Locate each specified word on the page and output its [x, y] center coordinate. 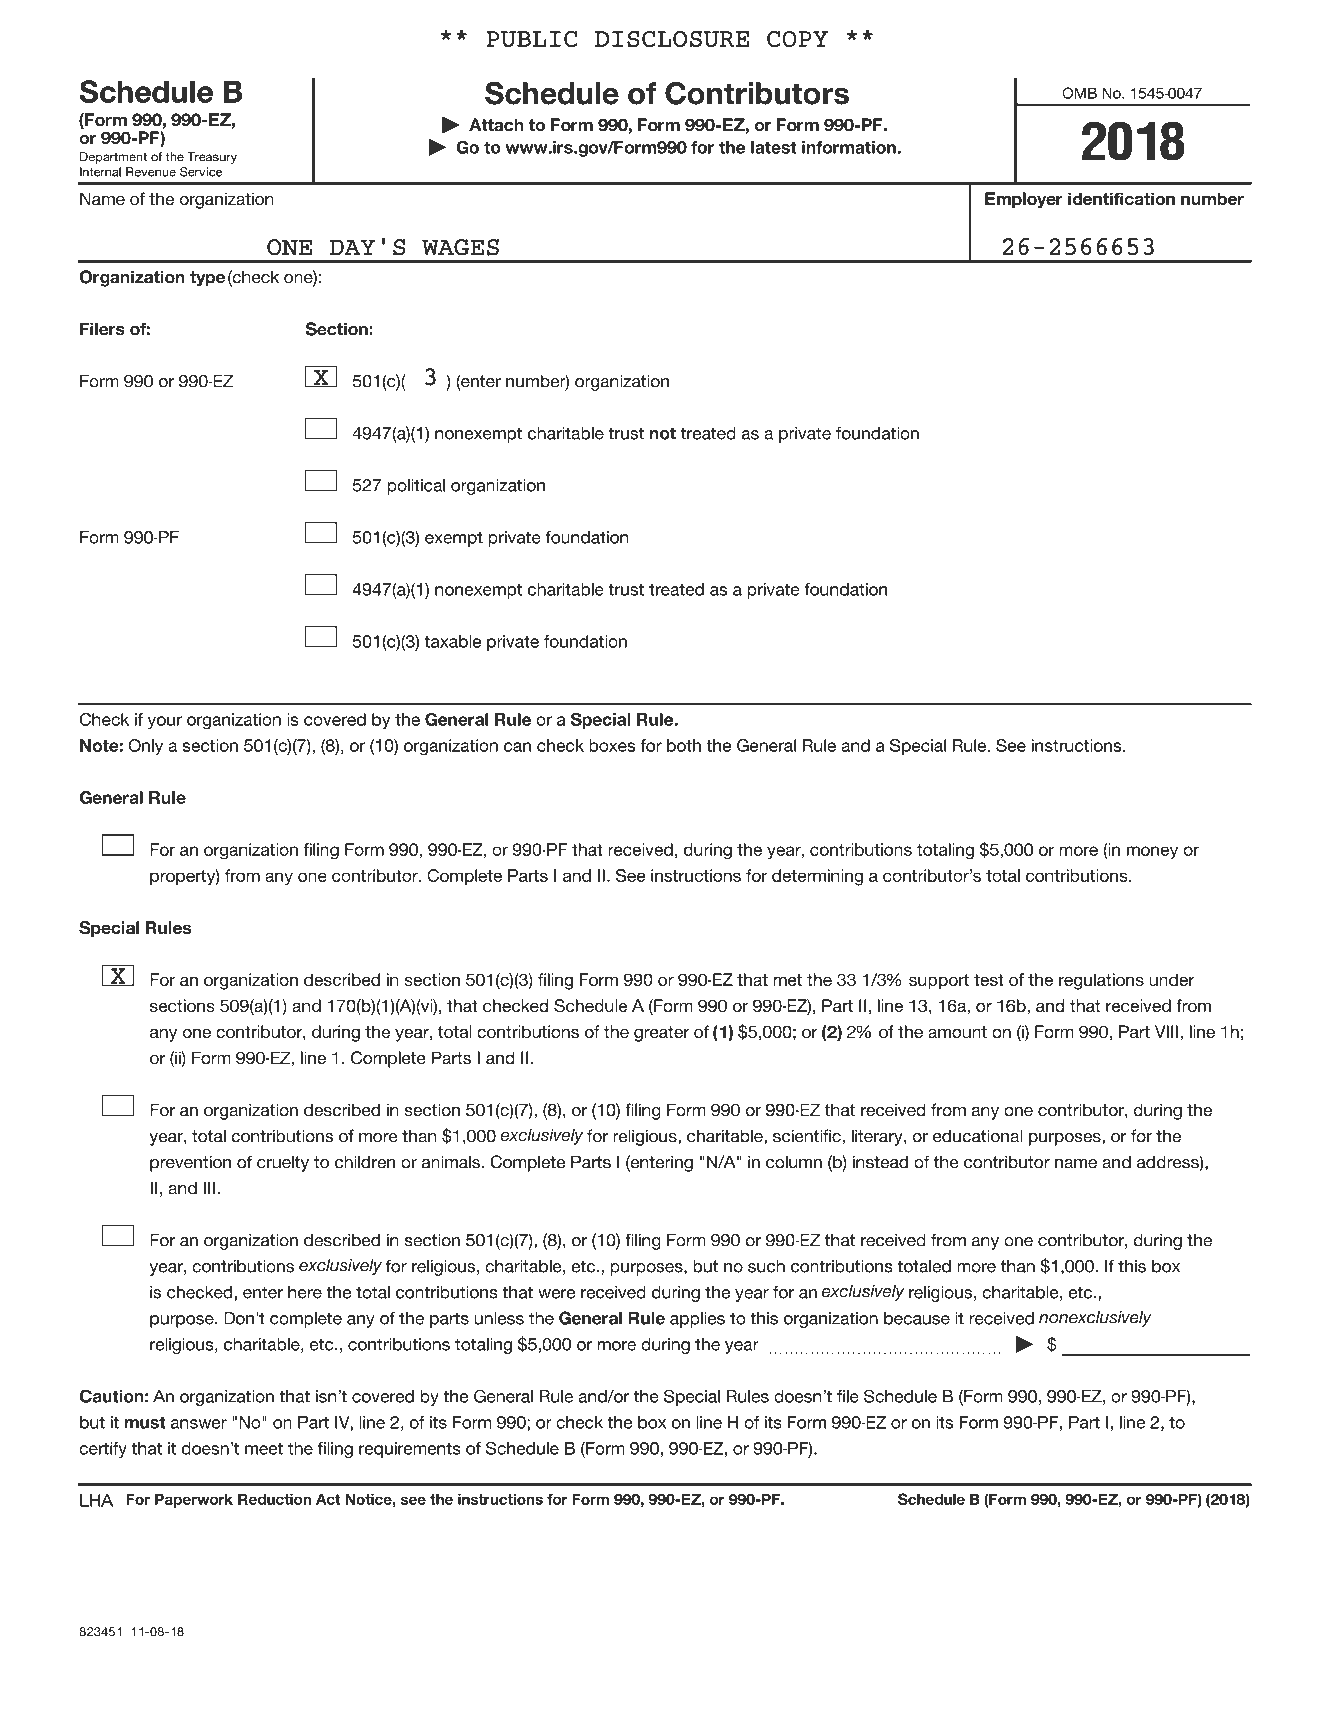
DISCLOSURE [672, 39]
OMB [1079, 93]
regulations [1101, 981]
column [794, 1162]
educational [978, 1136]
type [207, 279]
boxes [612, 745]
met [788, 980]
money [1152, 853]
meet [264, 1448]
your [165, 722]
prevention [190, 1163]
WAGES [460, 247]
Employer [1024, 200]
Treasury [212, 158]
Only [145, 747]
